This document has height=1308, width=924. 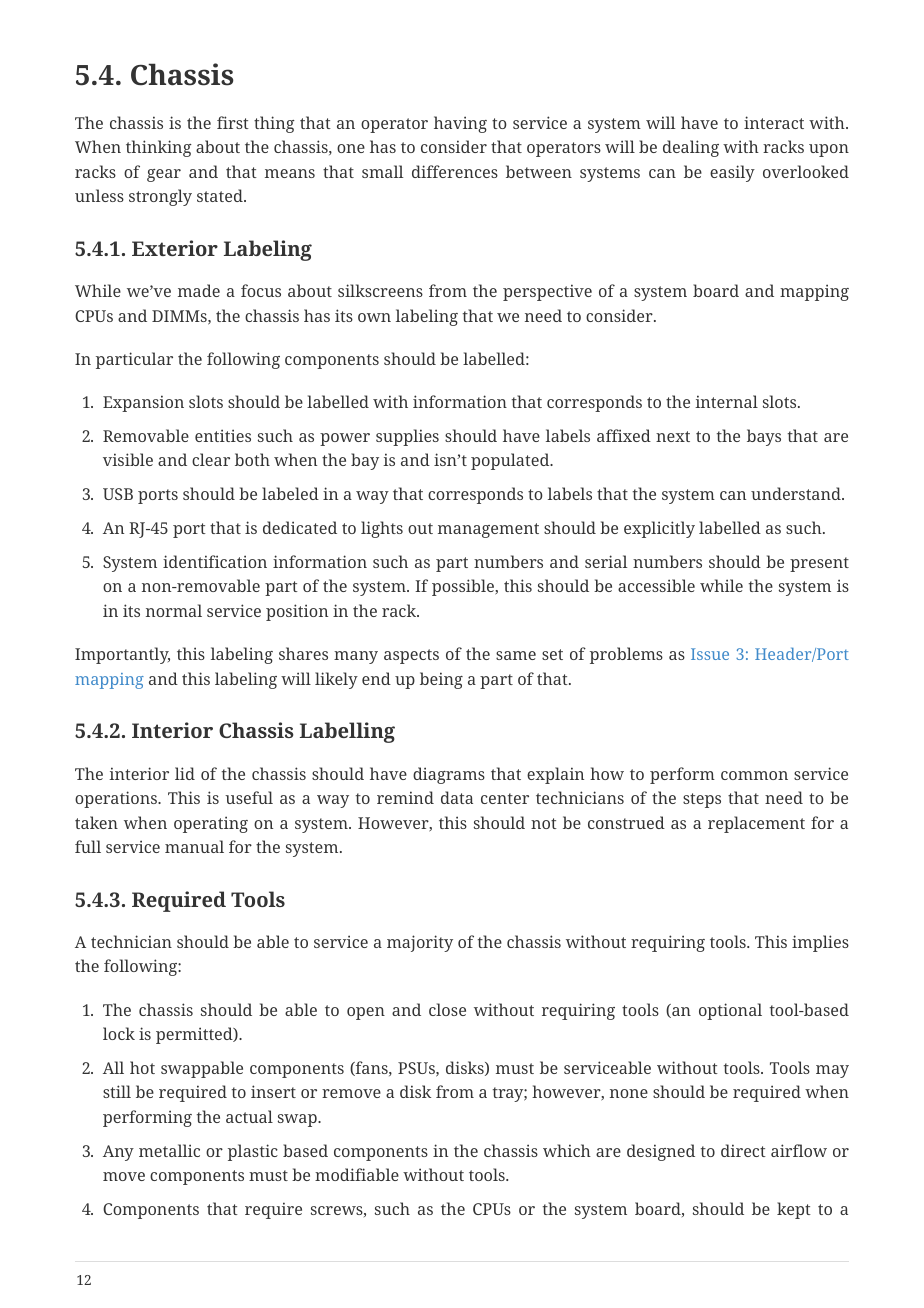 What do you see at coordinates (710, 654) in the document?
I see `Issue` at bounding box center [710, 654].
